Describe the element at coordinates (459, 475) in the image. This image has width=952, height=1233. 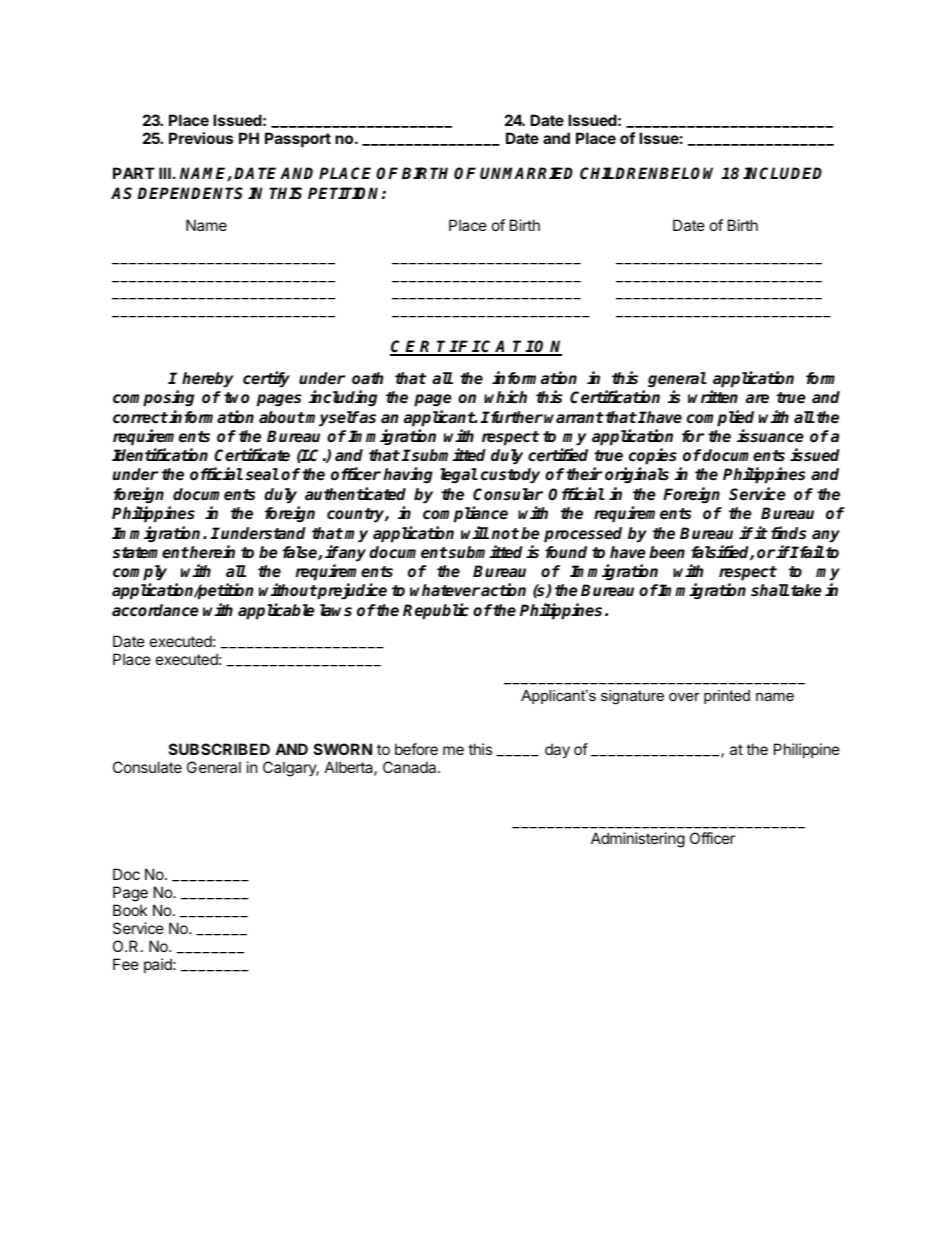
I see `legal` at that location.
